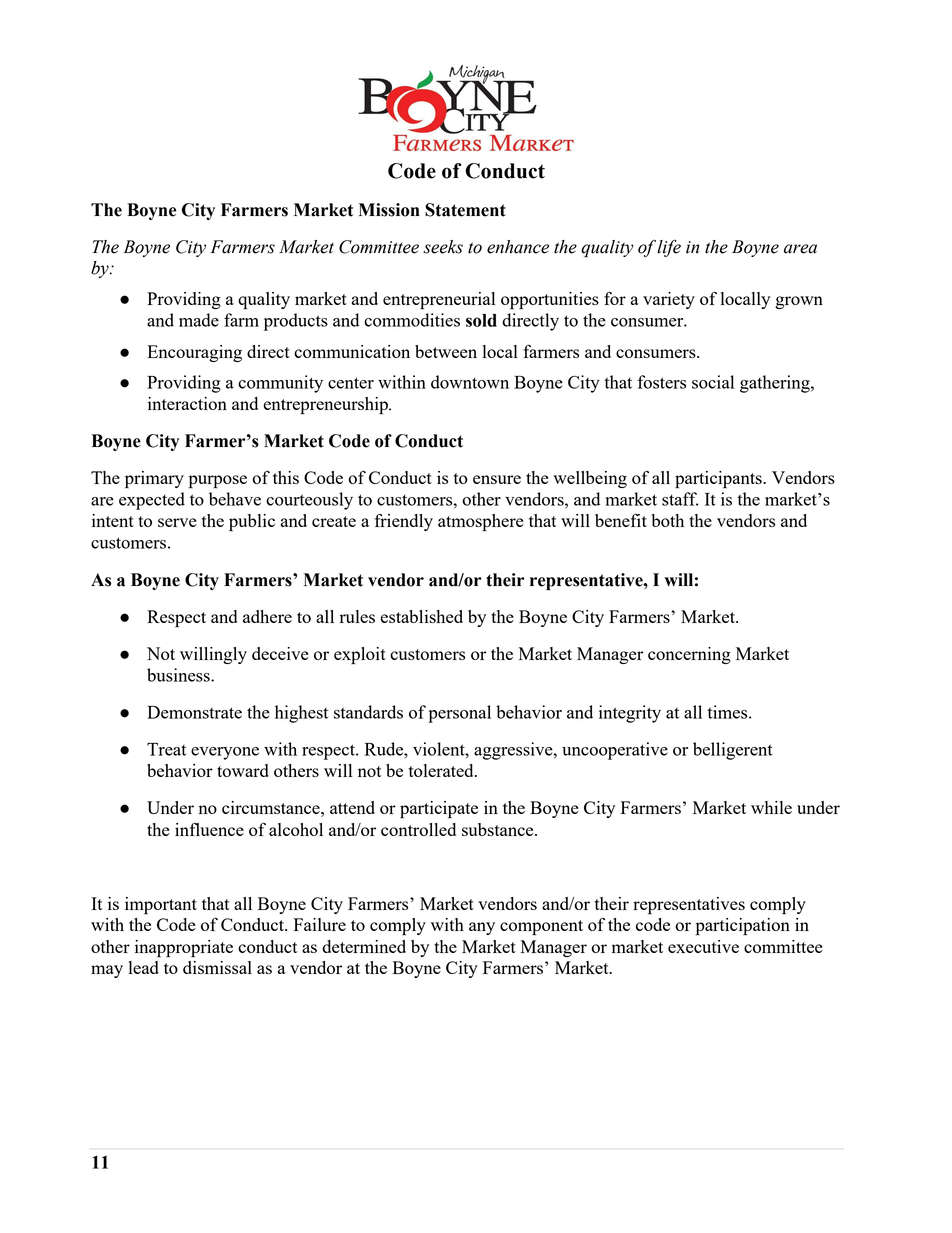 Image resolution: width=952 pixels, height=1233 pixels. Describe the element at coordinates (482, 928) in the screenshot. I see `any` at that location.
